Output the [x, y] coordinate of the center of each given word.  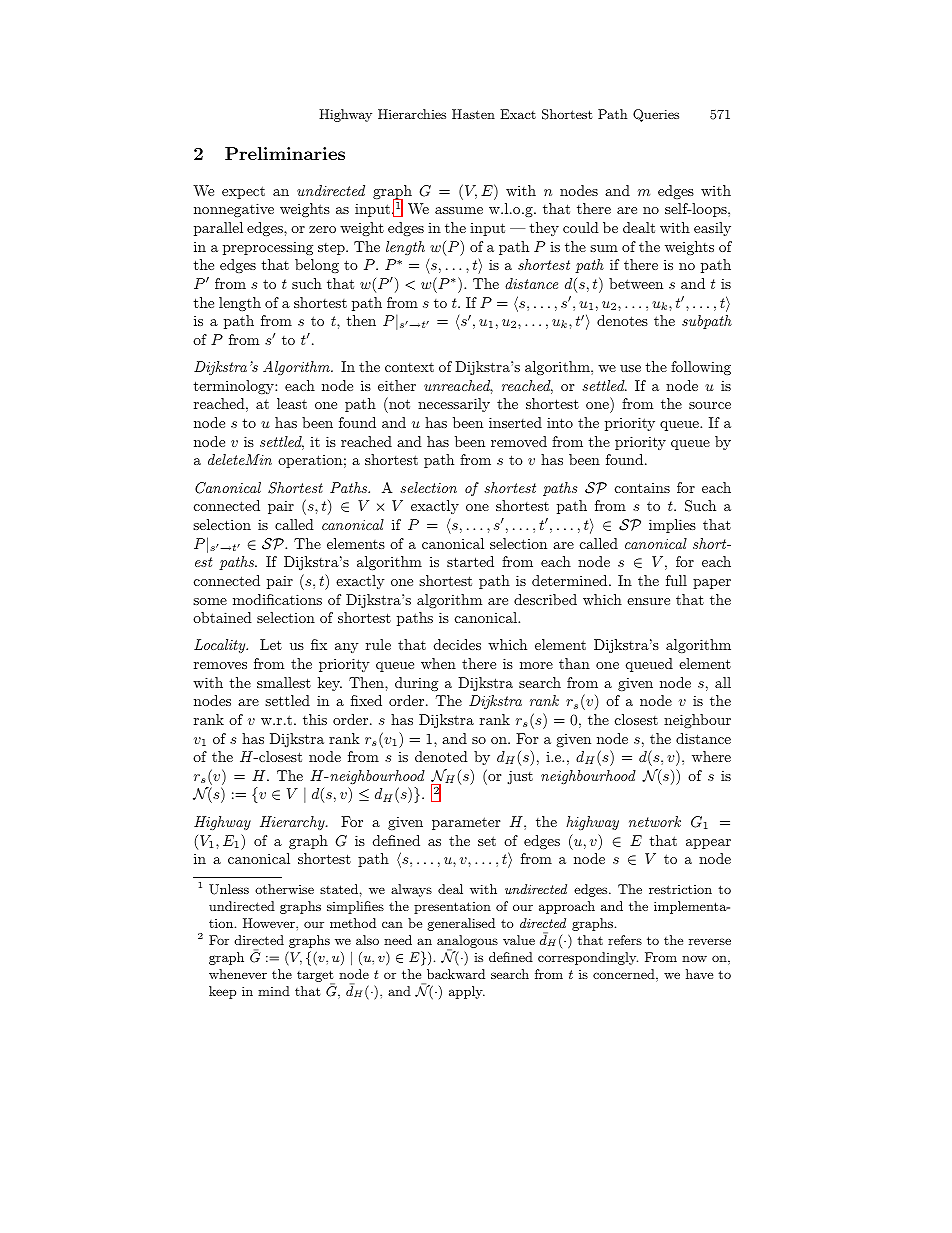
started [470, 561]
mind [274, 991]
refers [625, 940]
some [210, 601]
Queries [656, 115]
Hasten [473, 114]
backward [456, 974]
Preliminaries [285, 153]
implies [672, 526]
